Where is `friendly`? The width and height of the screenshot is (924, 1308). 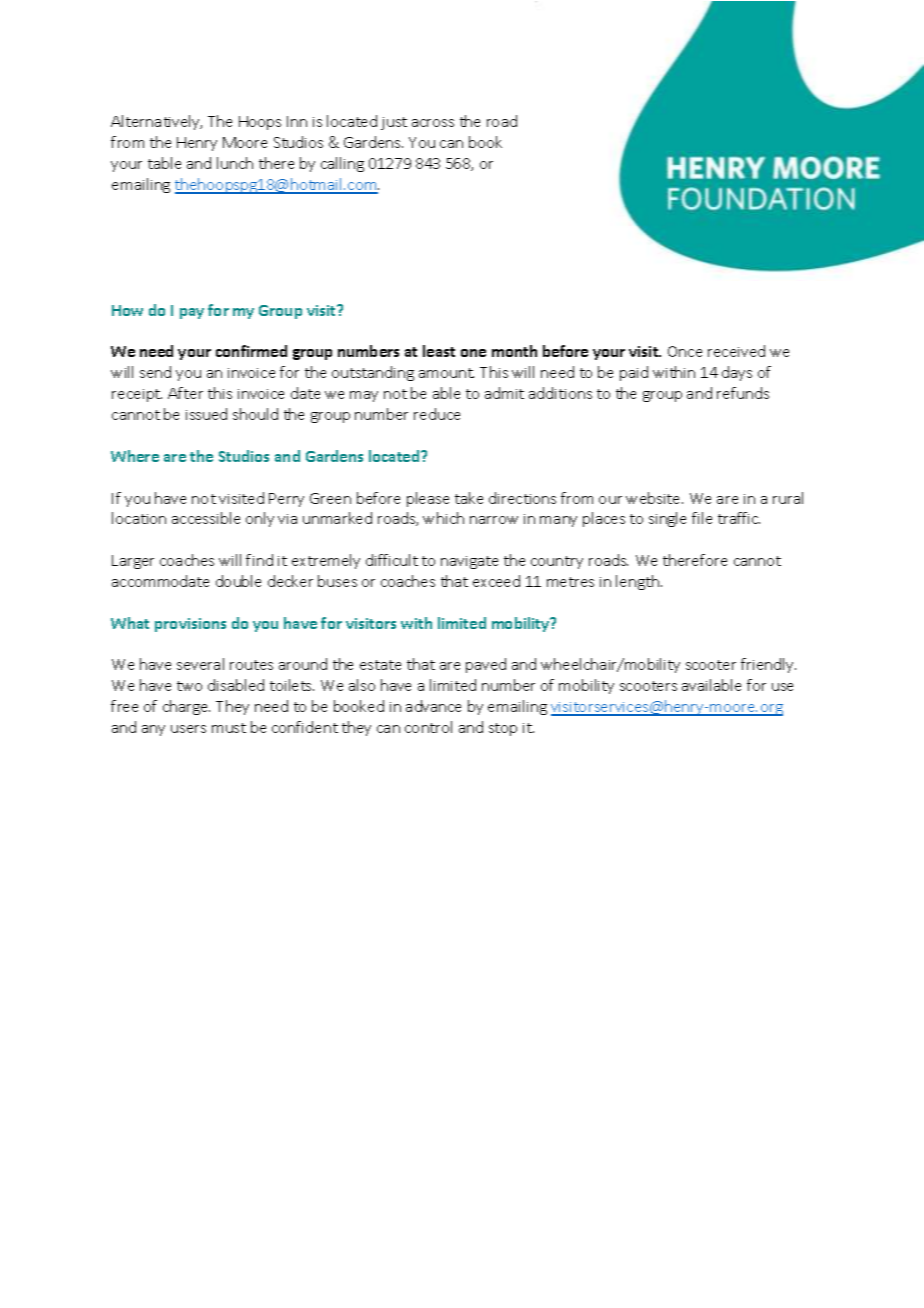 friendly is located at coordinates (768, 665).
